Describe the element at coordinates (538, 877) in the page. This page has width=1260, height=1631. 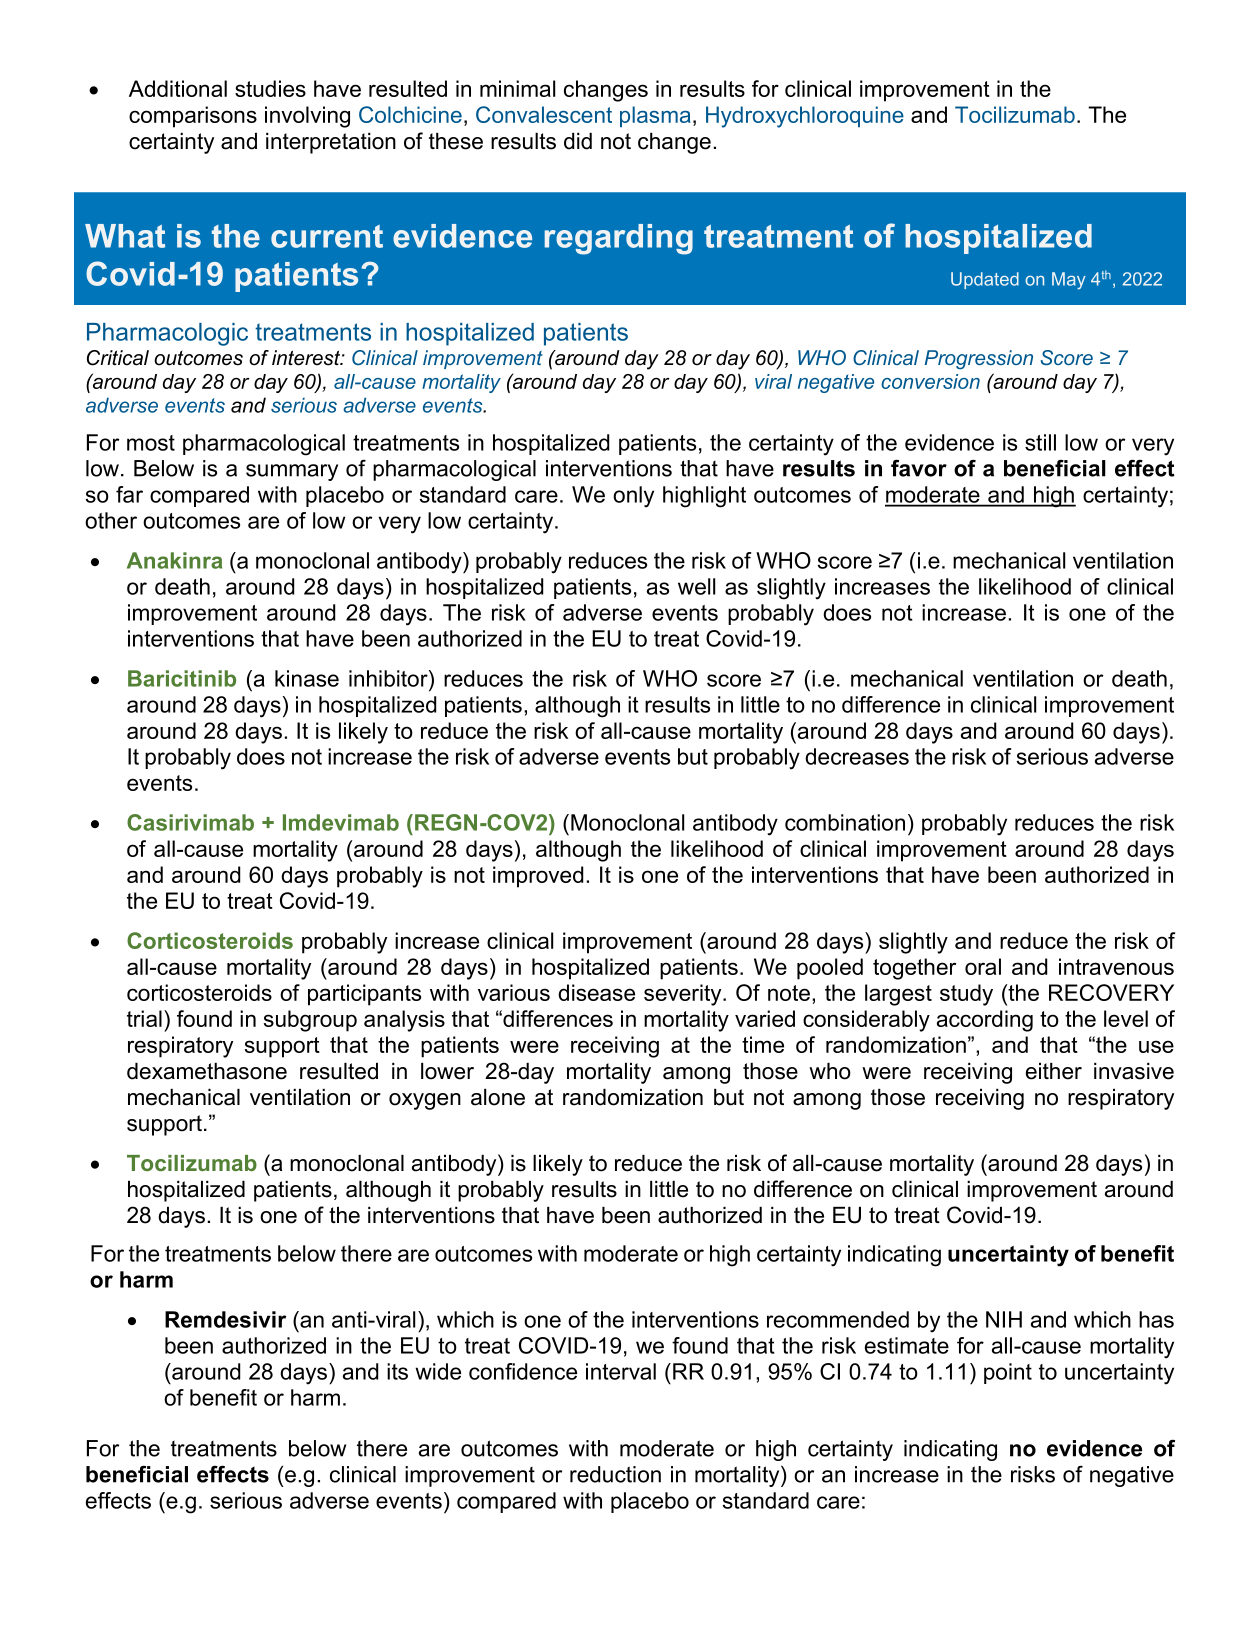
I see `improved` at that location.
